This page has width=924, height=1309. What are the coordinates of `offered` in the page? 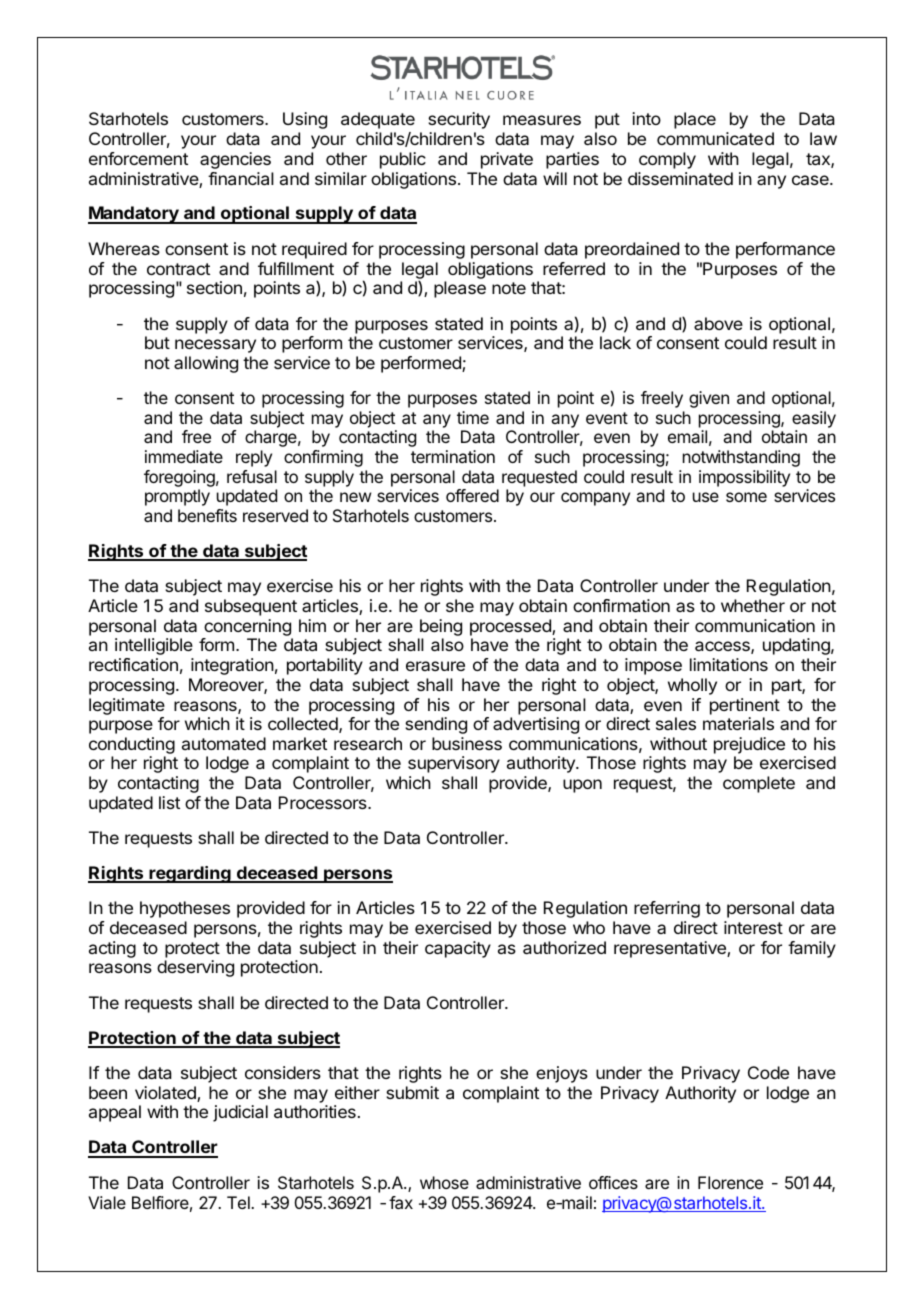 It's located at (472, 495).
